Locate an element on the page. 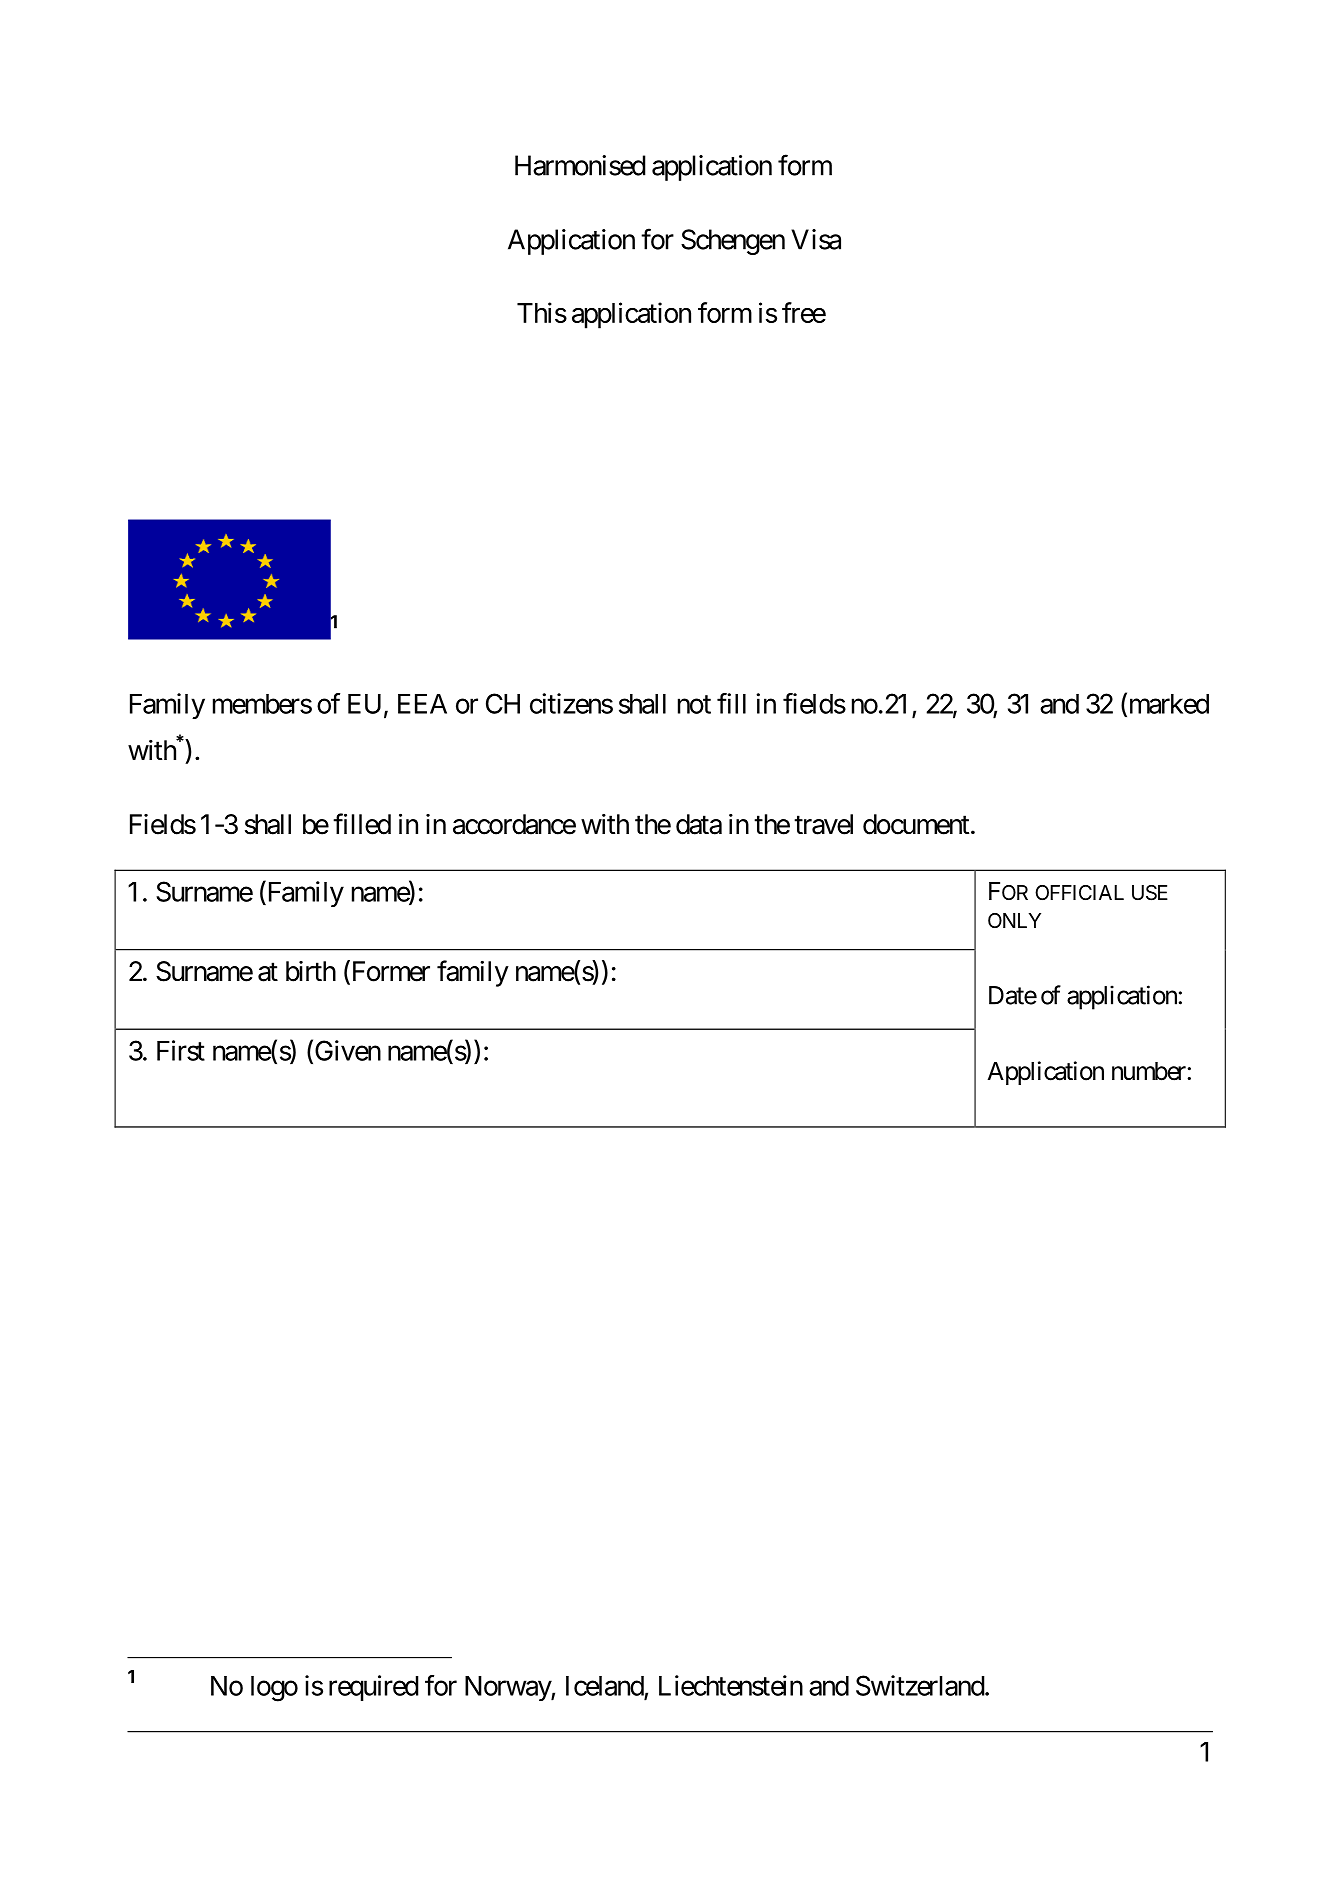 This document has height=1896, width=1340. Visa is located at coordinates (816, 239).
